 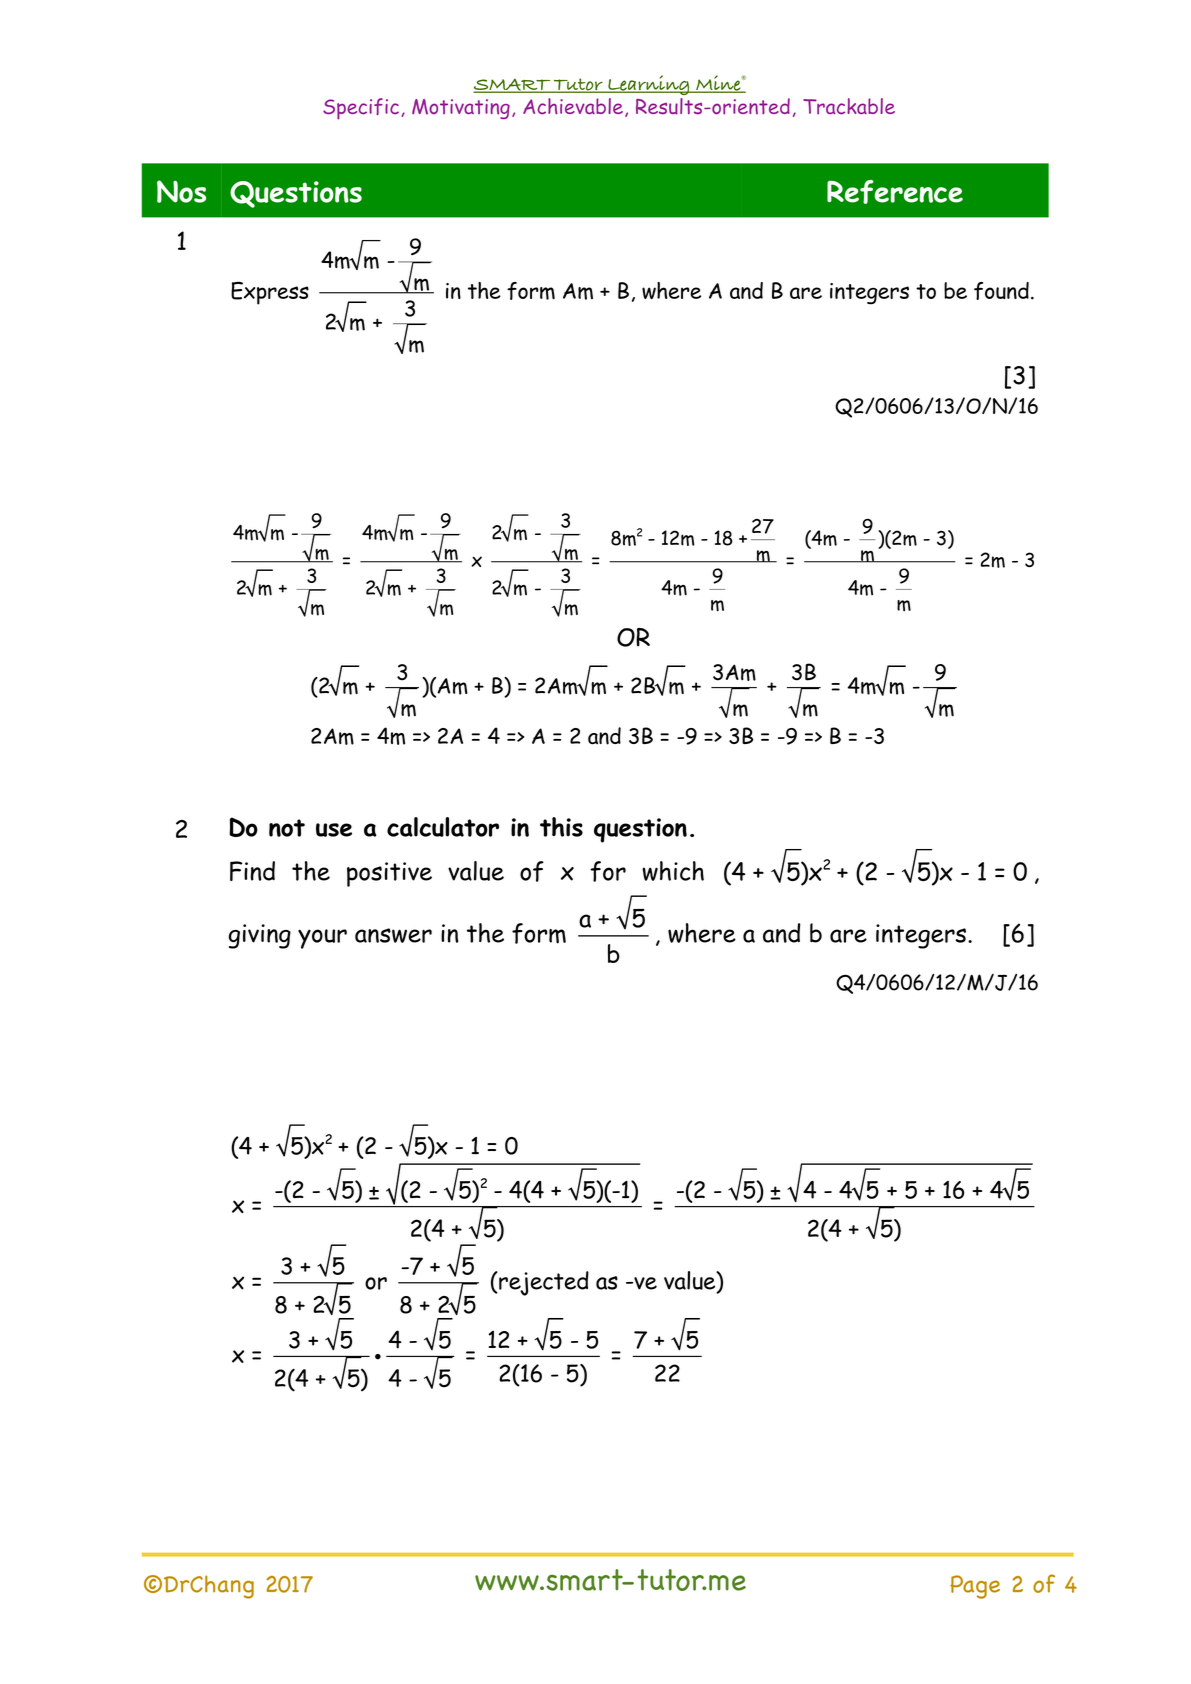 What do you see at coordinates (260, 936) in the document?
I see `giving` at bounding box center [260, 936].
